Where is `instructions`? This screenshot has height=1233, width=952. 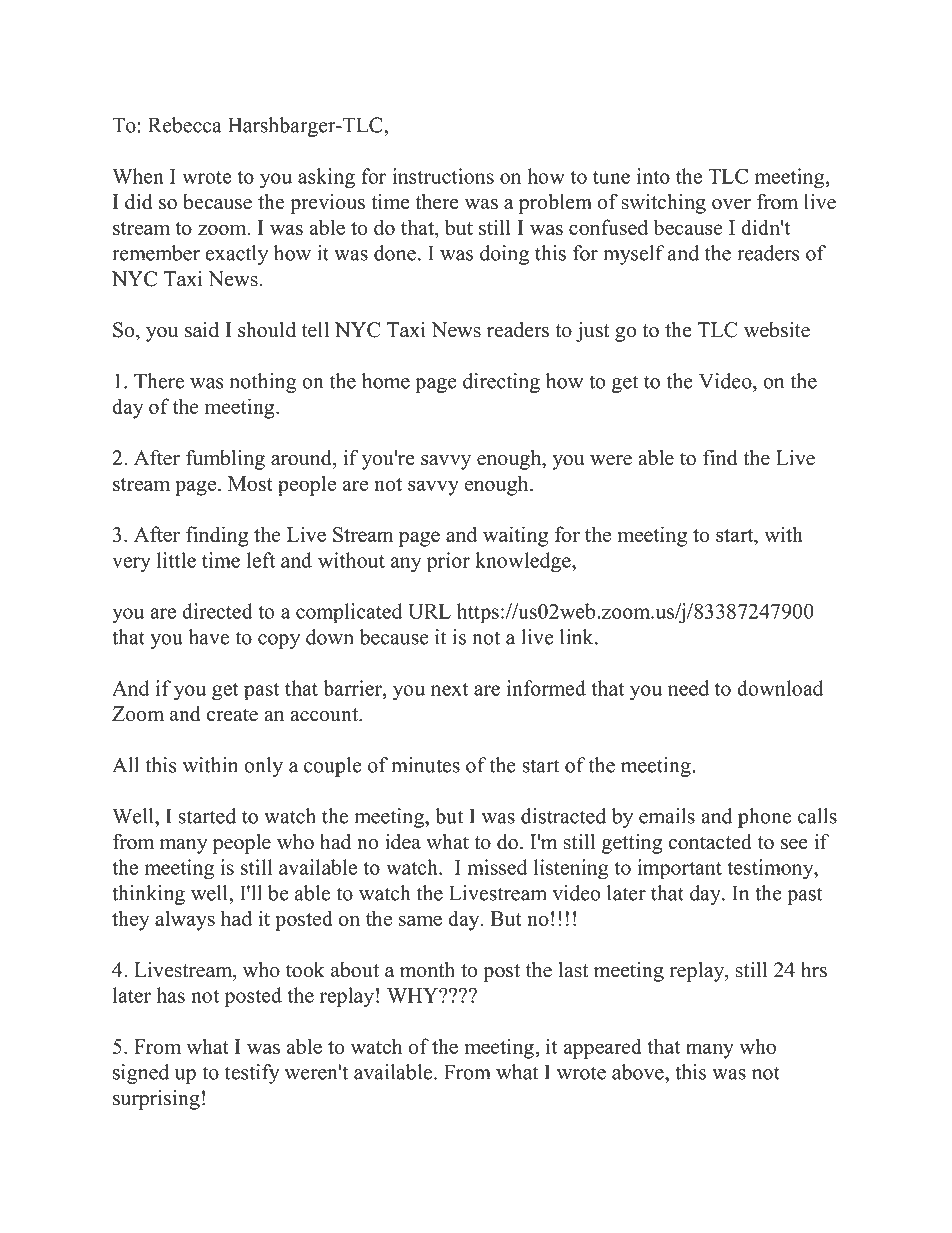
instructions is located at coordinates (443, 176).
